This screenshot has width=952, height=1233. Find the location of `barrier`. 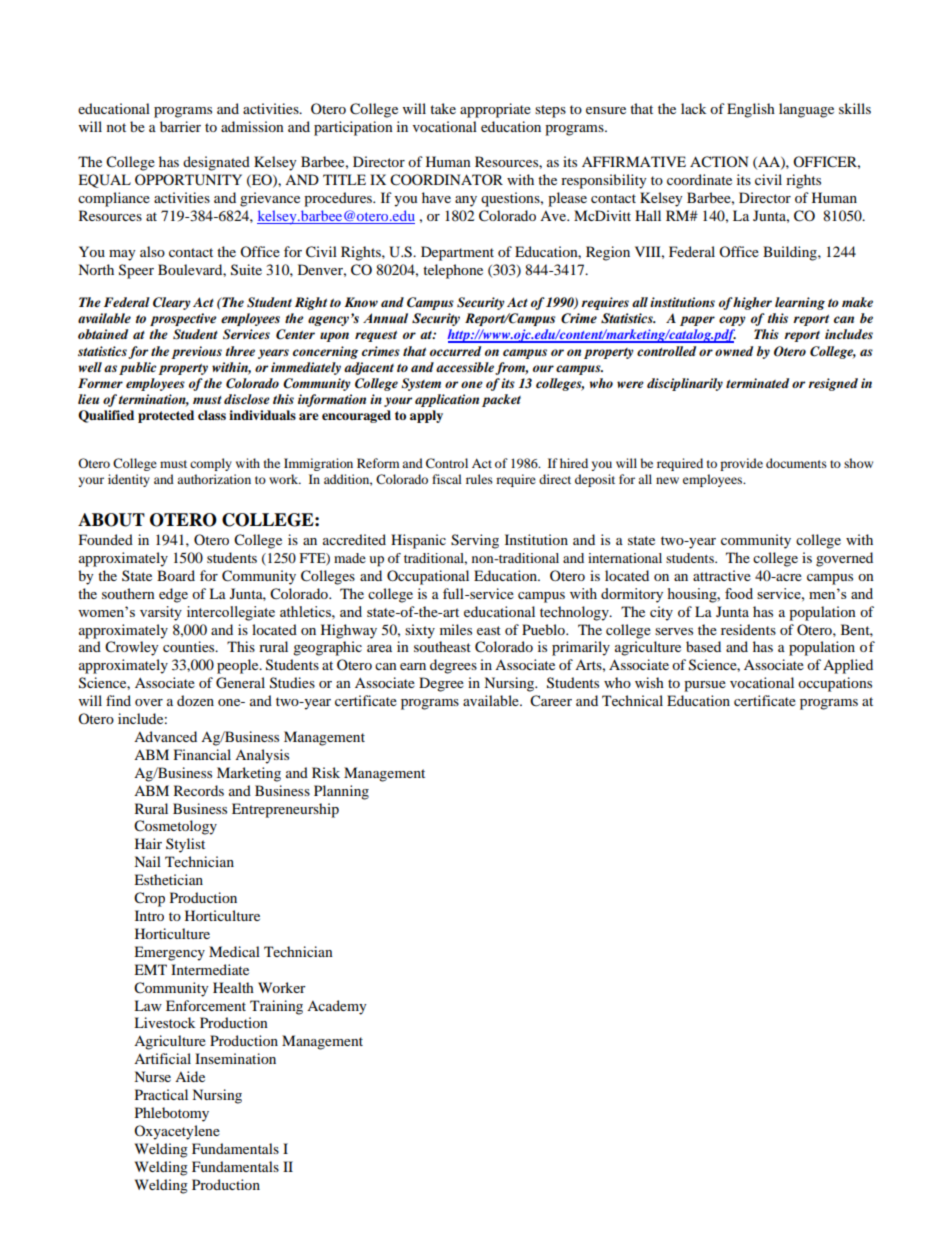

barrier is located at coordinates (180, 126).
